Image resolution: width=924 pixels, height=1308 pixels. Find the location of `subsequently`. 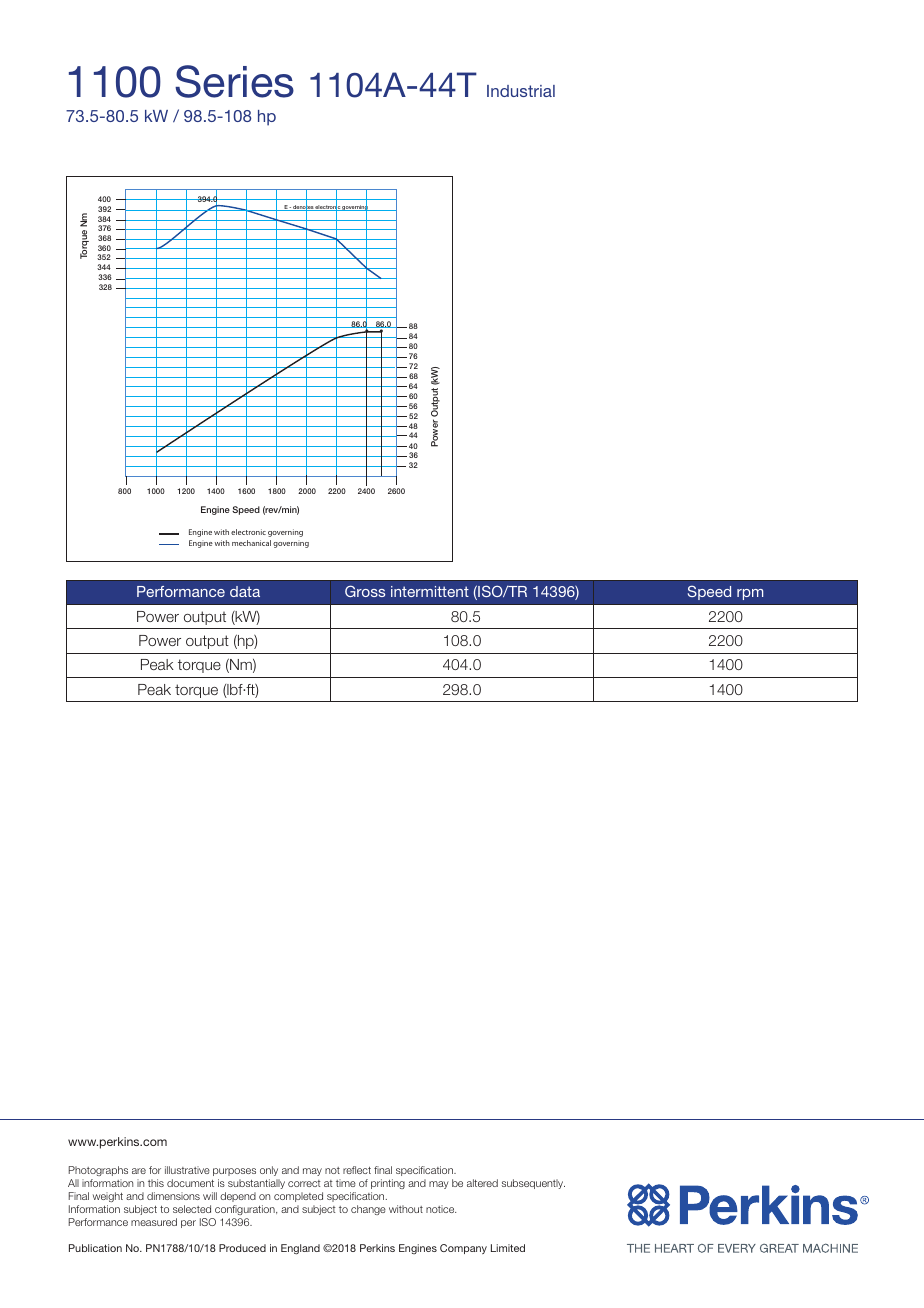

subsequently is located at coordinates (533, 1184).
